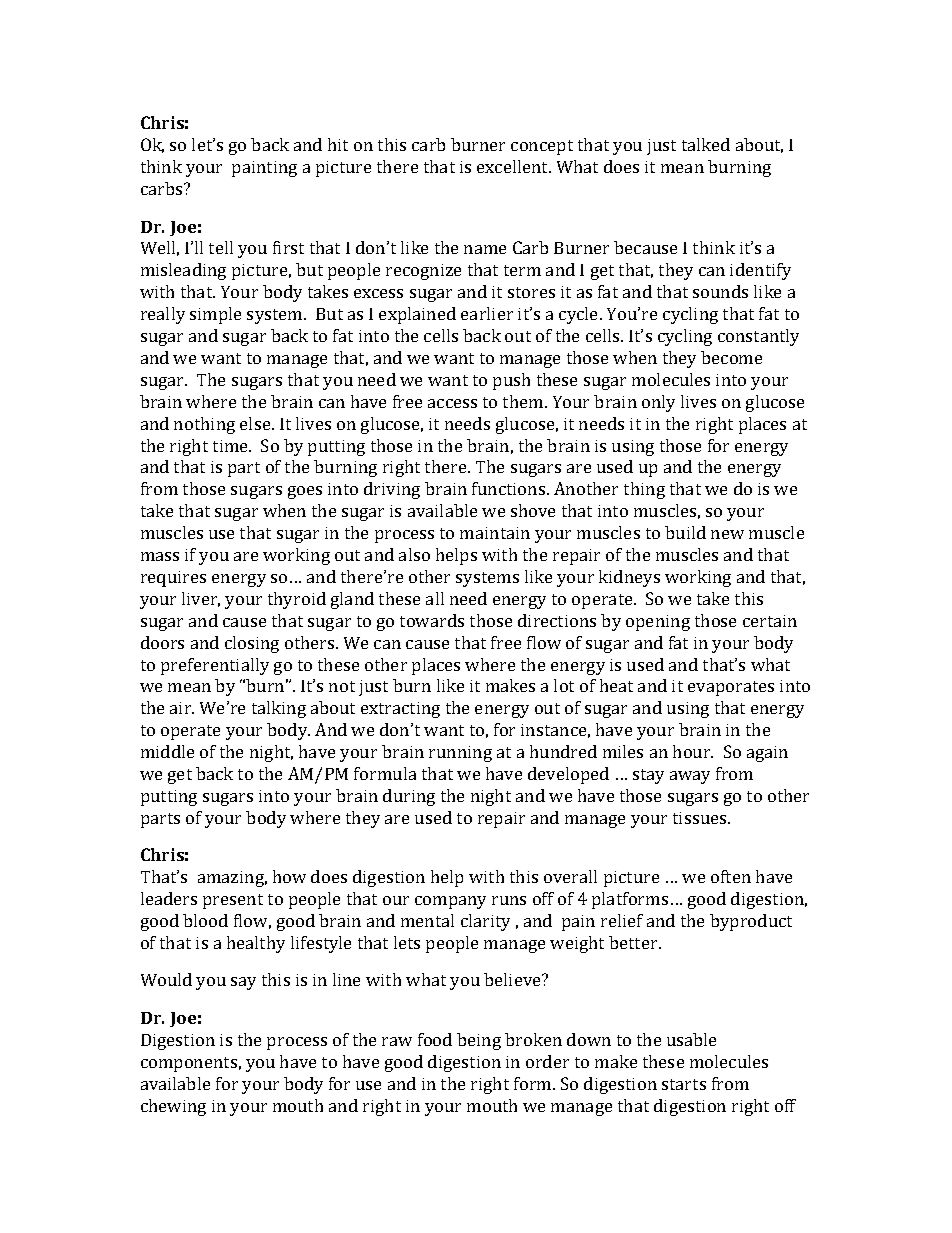 Image resolution: width=952 pixels, height=1233 pixels. What do you see at coordinates (252, 644) in the page?
I see `closing` at bounding box center [252, 644].
